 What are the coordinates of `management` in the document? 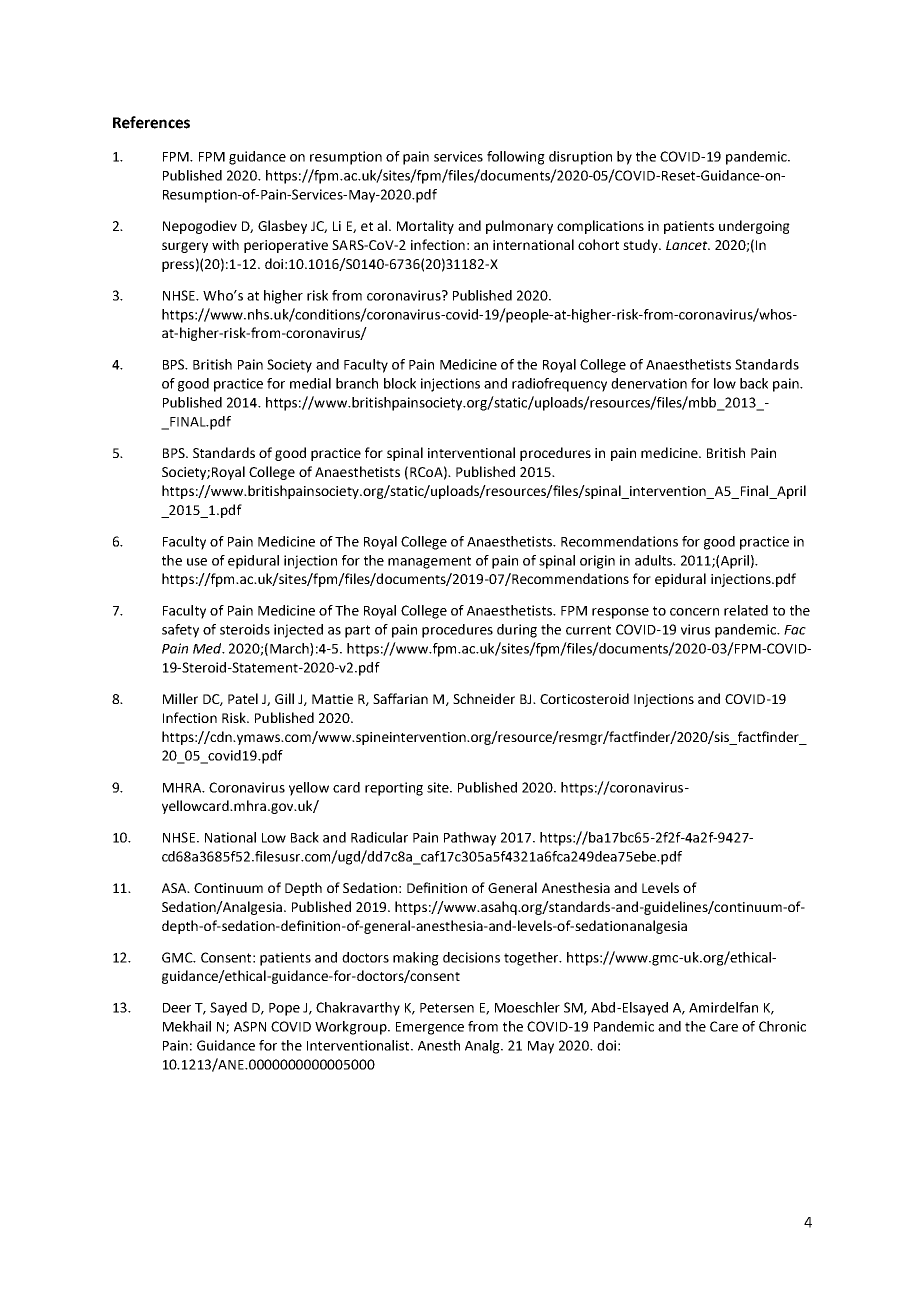 It's located at (429, 562).
